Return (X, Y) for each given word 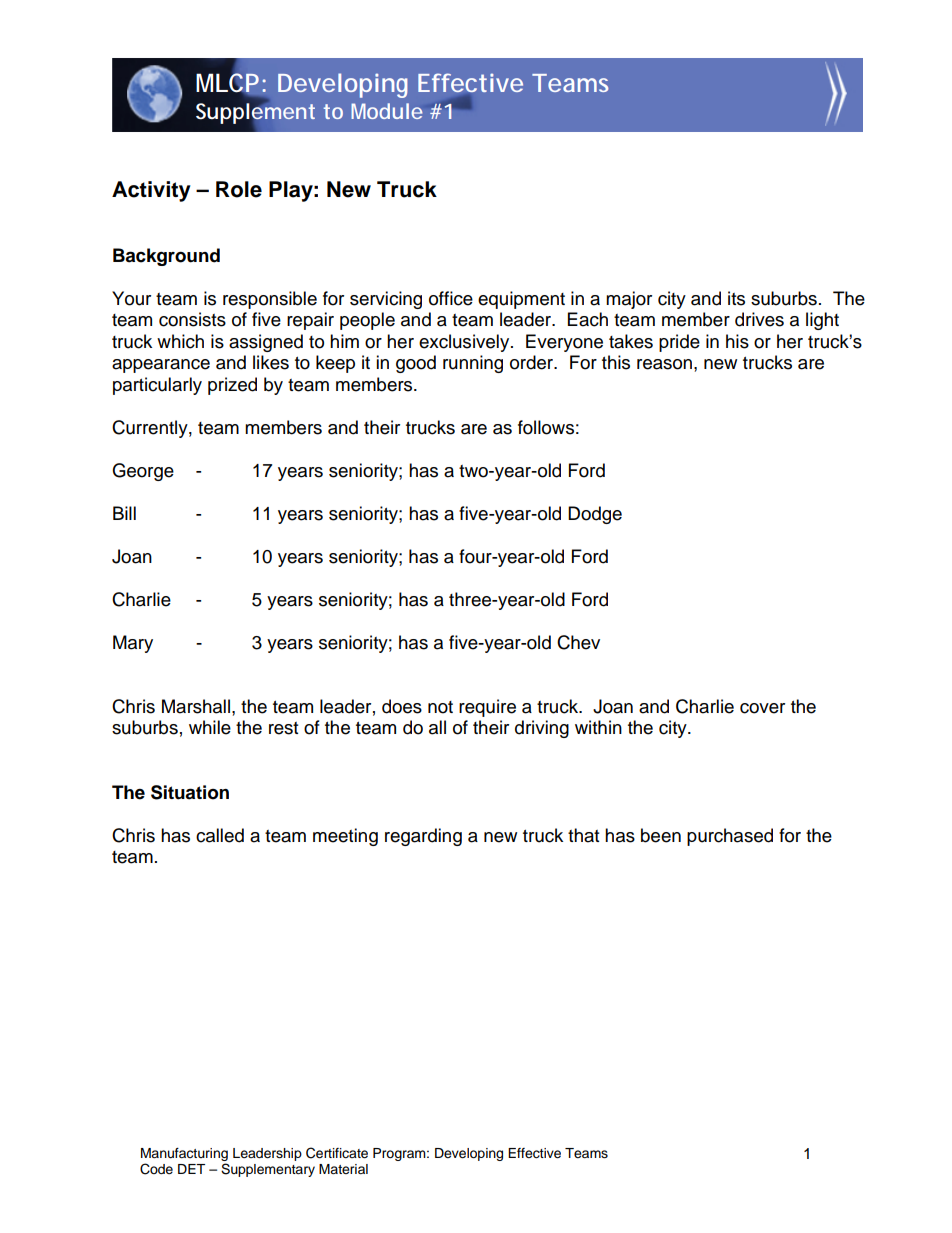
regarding (423, 837)
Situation (190, 792)
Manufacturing (184, 1154)
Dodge (595, 515)
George (143, 472)
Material (343, 1169)
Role (239, 189)
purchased (730, 837)
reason (664, 364)
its (736, 298)
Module (386, 111)
